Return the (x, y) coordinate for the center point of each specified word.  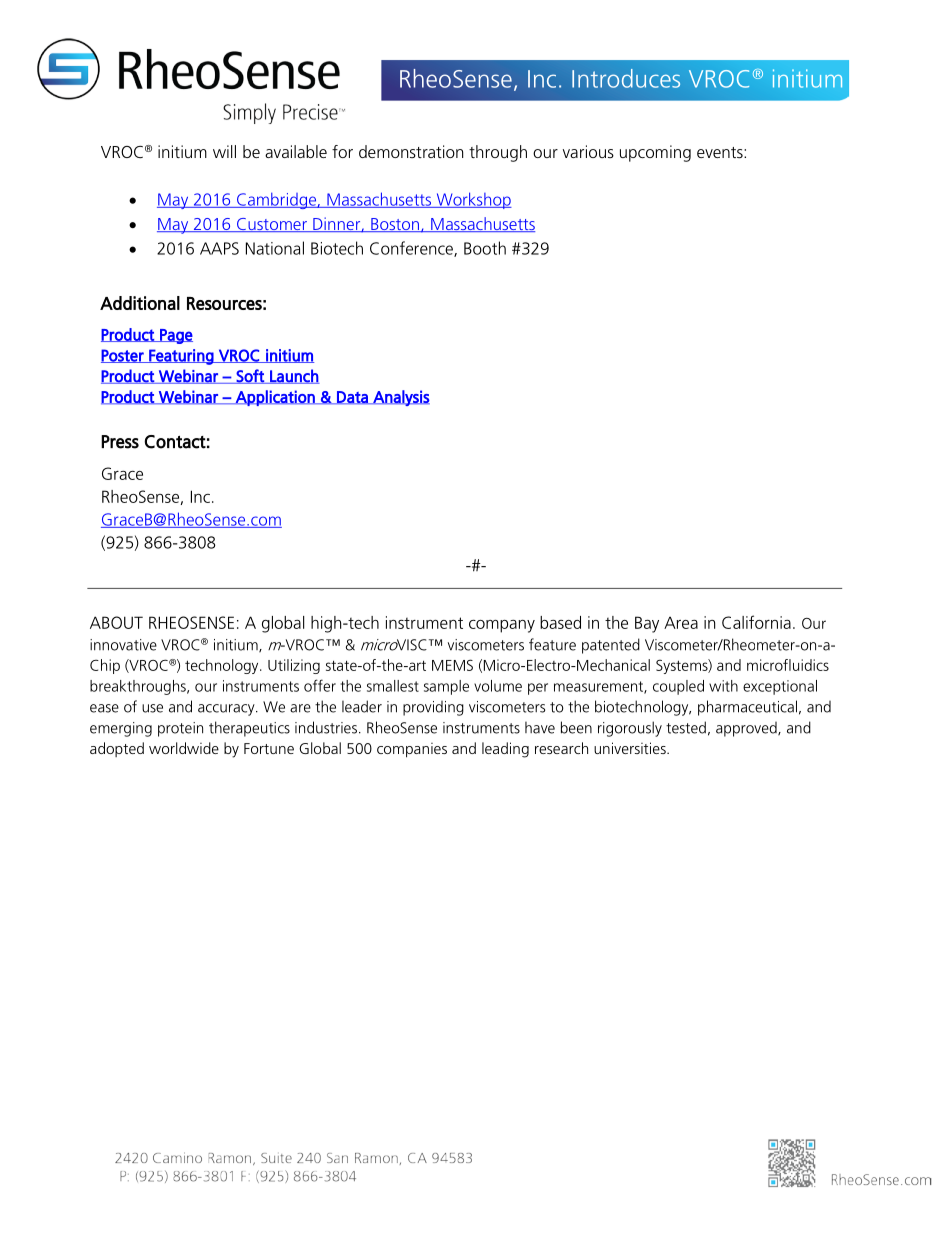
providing (433, 708)
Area (681, 622)
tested (686, 727)
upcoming (655, 153)
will (224, 151)
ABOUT (116, 622)
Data (352, 397)
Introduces (626, 78)
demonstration (411, 151)
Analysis (400, 398)
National (275, 248)
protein (180, 729)
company (502, 626)
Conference (412, 249)
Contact (175, 442)
